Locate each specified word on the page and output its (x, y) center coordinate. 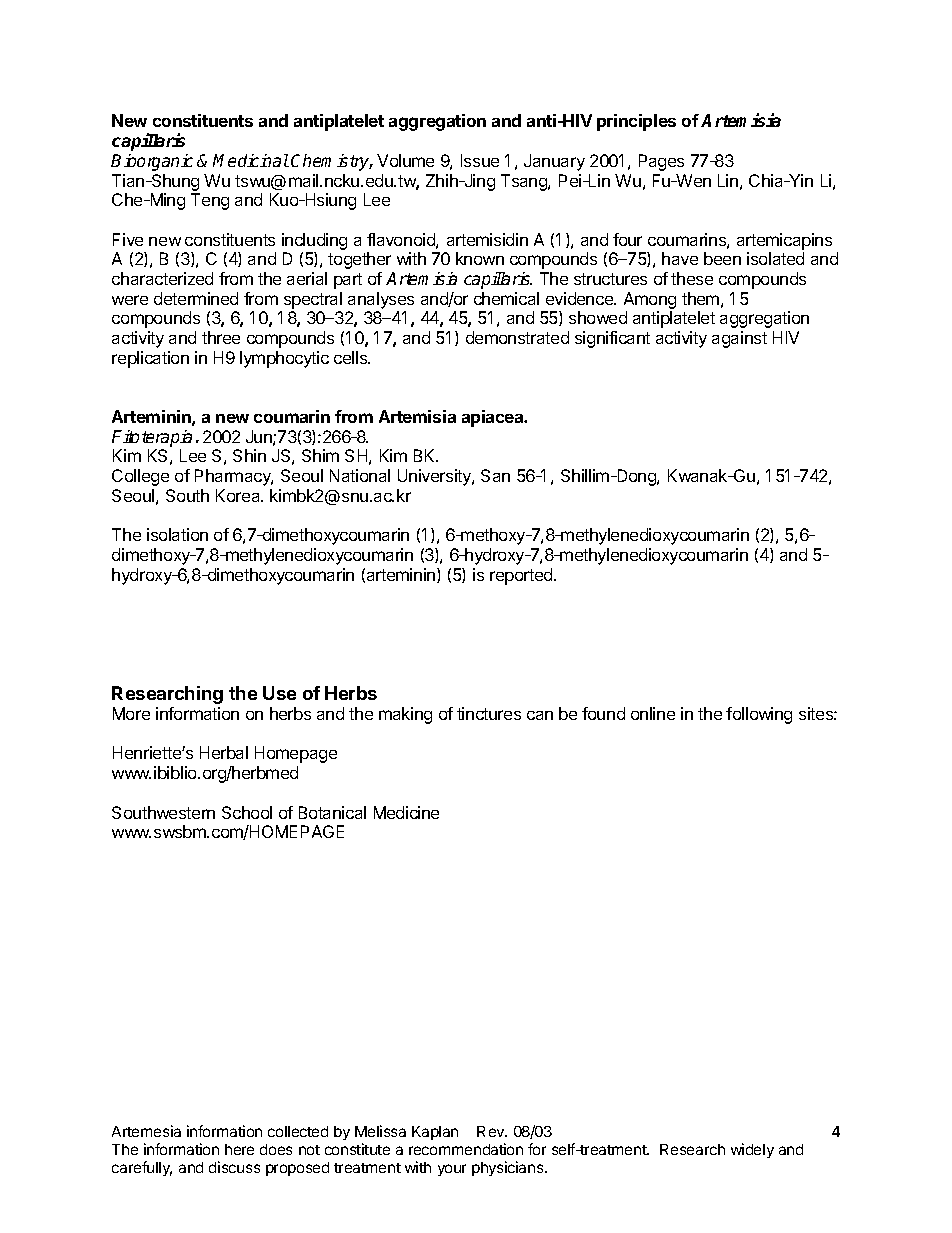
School (247, 812)
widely (752, 1150)
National (360, 475)
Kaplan (435, 1133)
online (653, 713)
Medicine (406, 812)
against (739, 339)
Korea (239, 495)
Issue (480, 160)
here (239, 1149)
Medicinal (251, 160)
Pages (661, 162)
